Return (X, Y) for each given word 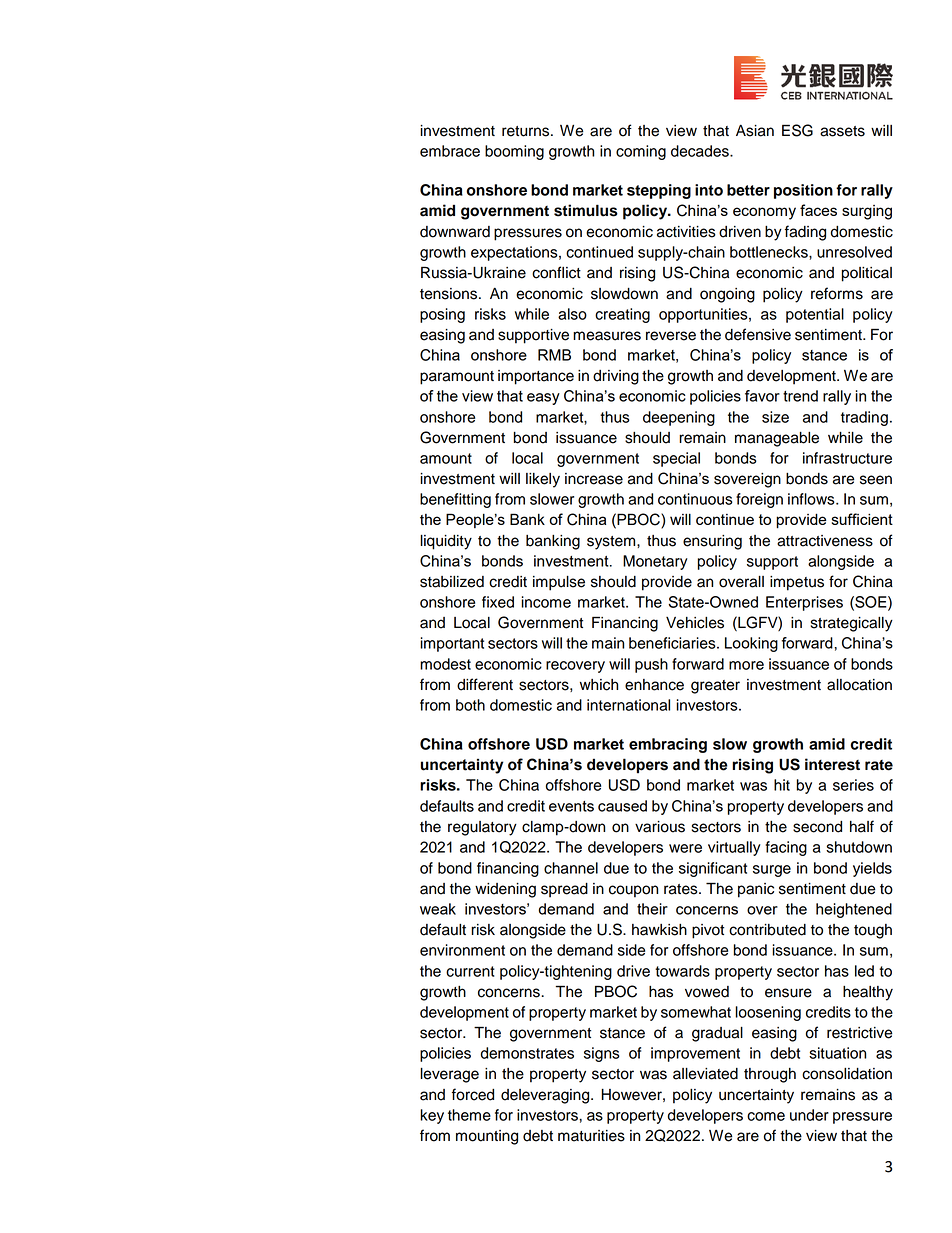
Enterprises (804, 603)
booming (514, 152)
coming (641, 152)
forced (473, 1094)
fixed (498, 602)
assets (842, 131)
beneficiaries (673, 643)
